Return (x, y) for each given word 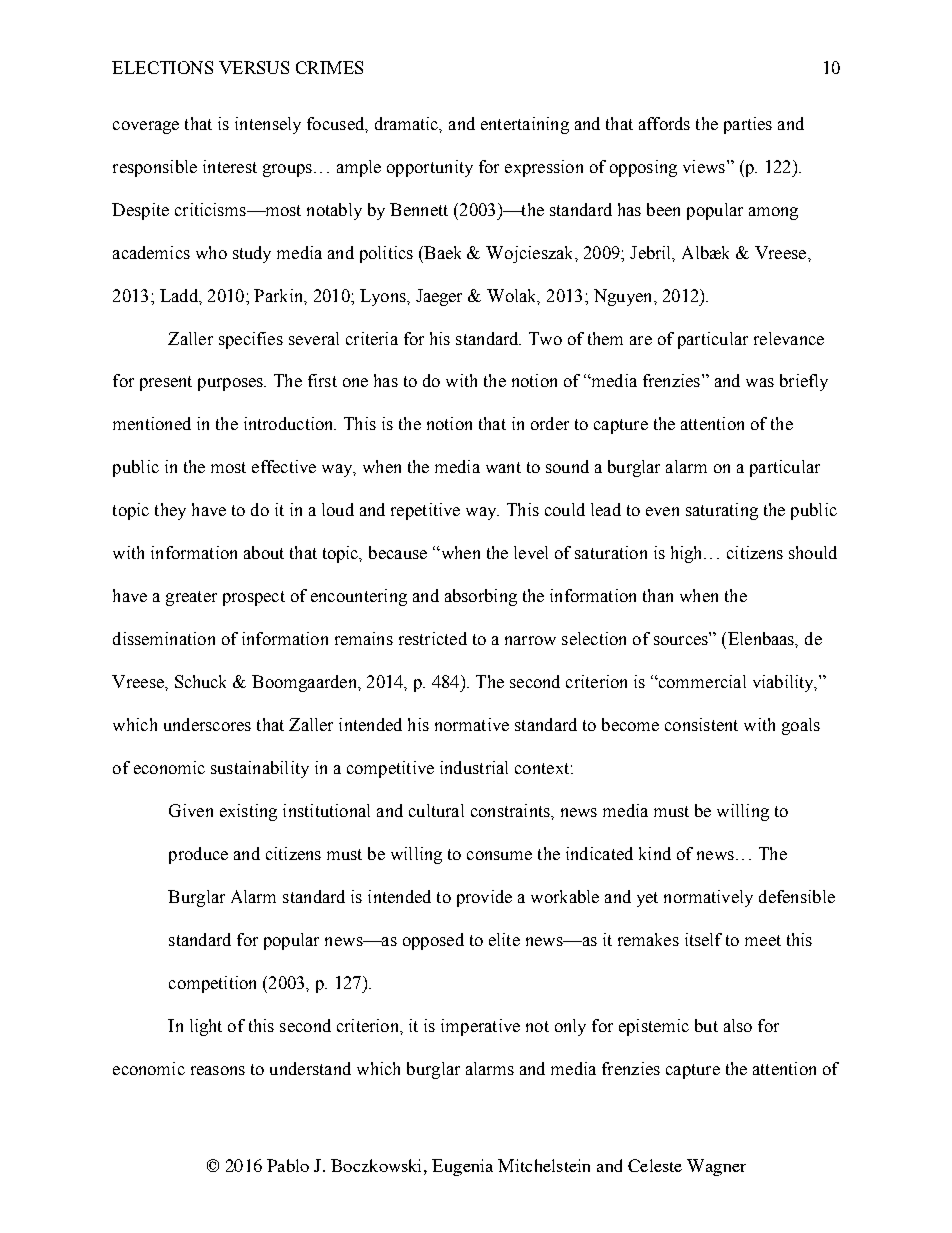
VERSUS (254, 67)
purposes (232, 384)
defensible (797, 896)
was (760, 382)
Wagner (716, 1167)
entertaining (525, 125)
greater (191, 598)
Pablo (288, 1165)
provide (484, 898)
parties (748, 125)
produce (198, 855)
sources (681, 640)
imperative (480, 1027)
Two (545, 338)
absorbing (481, 597)
